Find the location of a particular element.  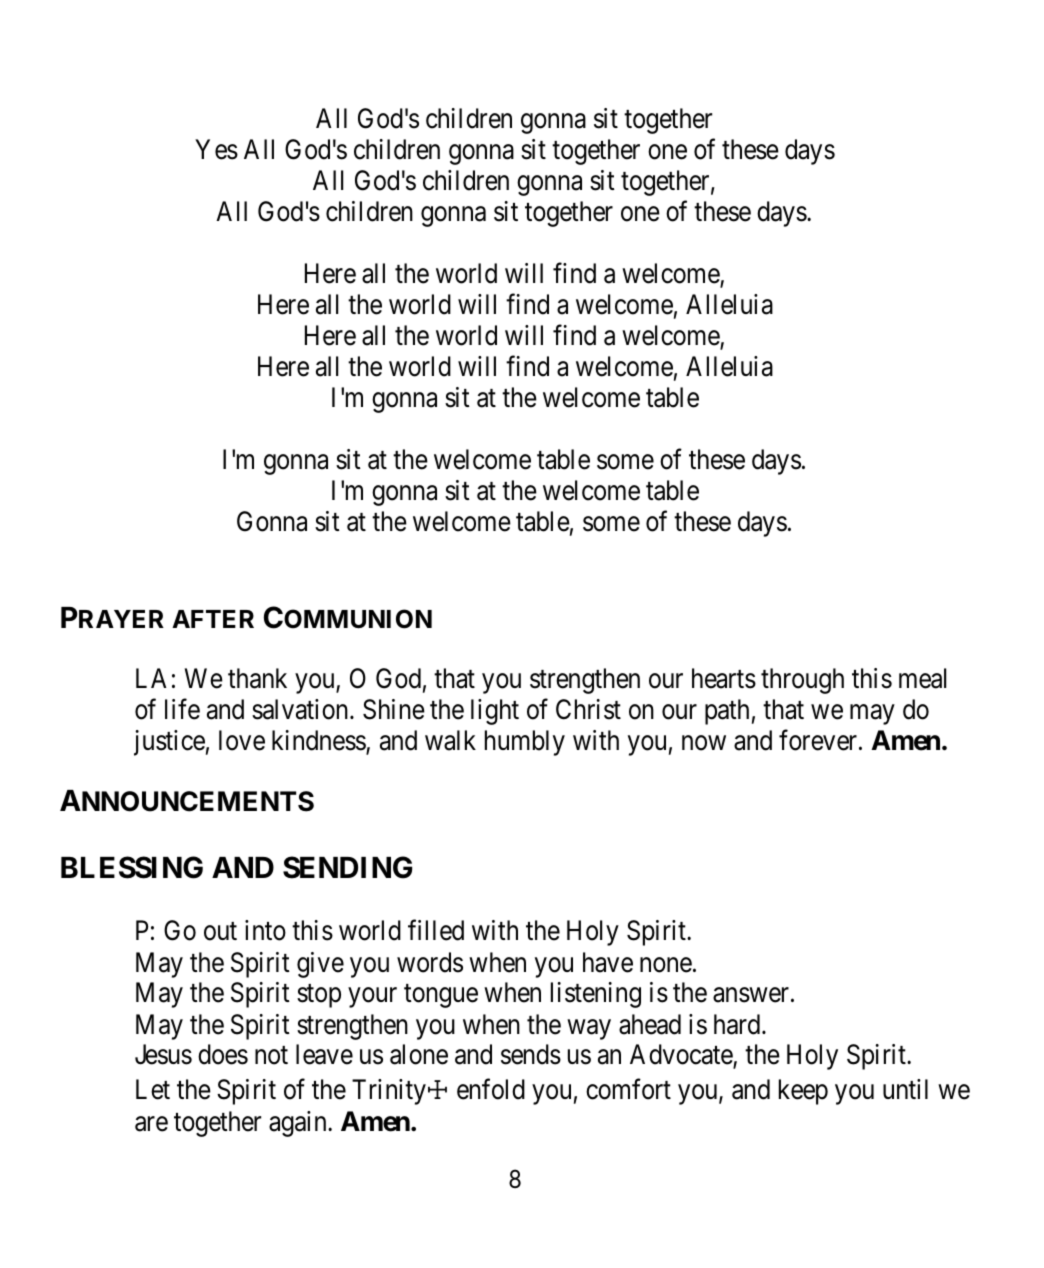

thank is located at coordinates (257, 678).
